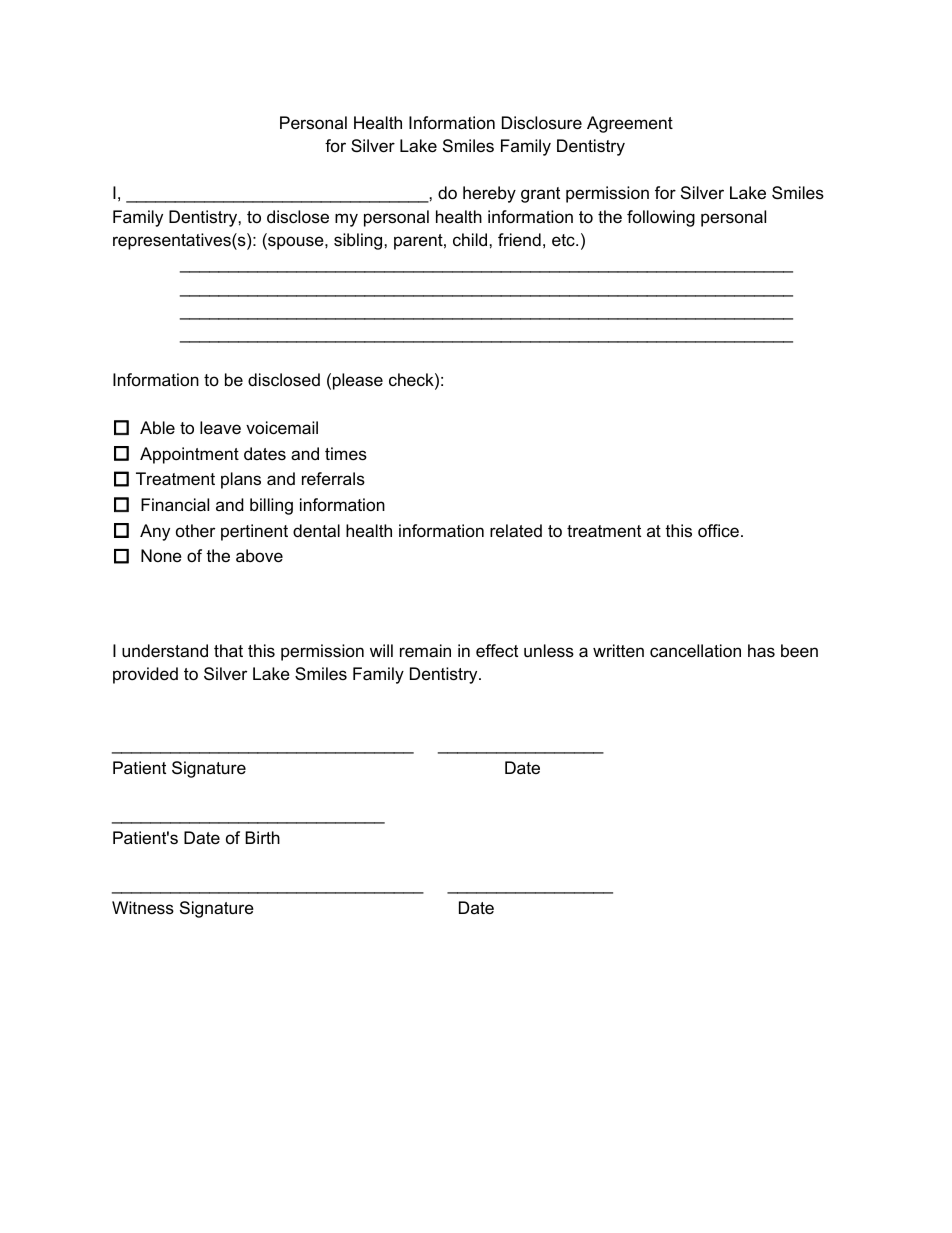 Image resolution: width=952 pixels, height=1233 pixels. Describe the element at coordinates (718, 531) in the screenshot. I see `office` at that location.
